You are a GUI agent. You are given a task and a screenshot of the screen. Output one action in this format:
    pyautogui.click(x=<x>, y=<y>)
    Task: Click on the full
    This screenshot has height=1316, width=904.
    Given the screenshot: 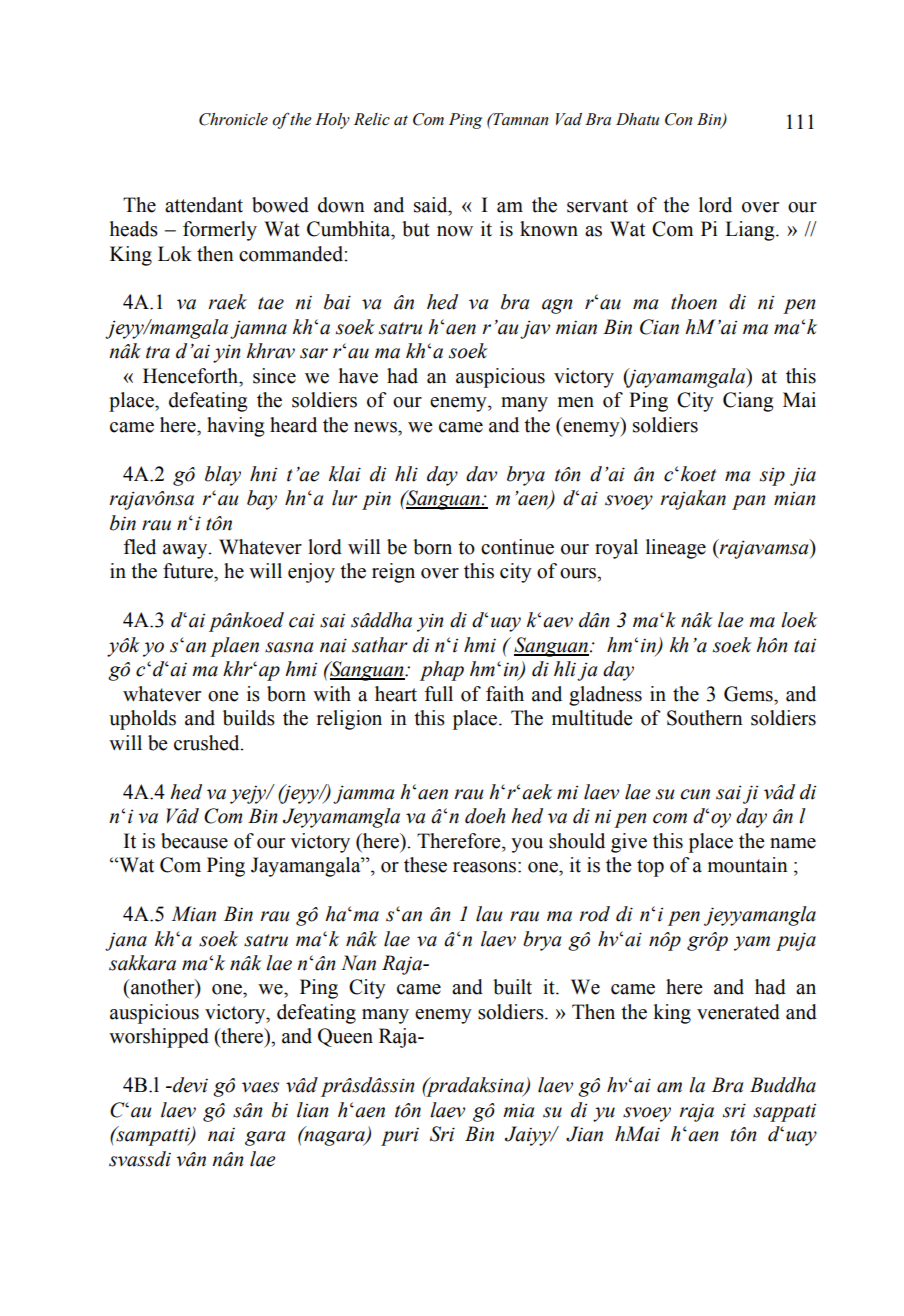 What is the action you would take?
    pyautogui.click(x=439, y=694)
